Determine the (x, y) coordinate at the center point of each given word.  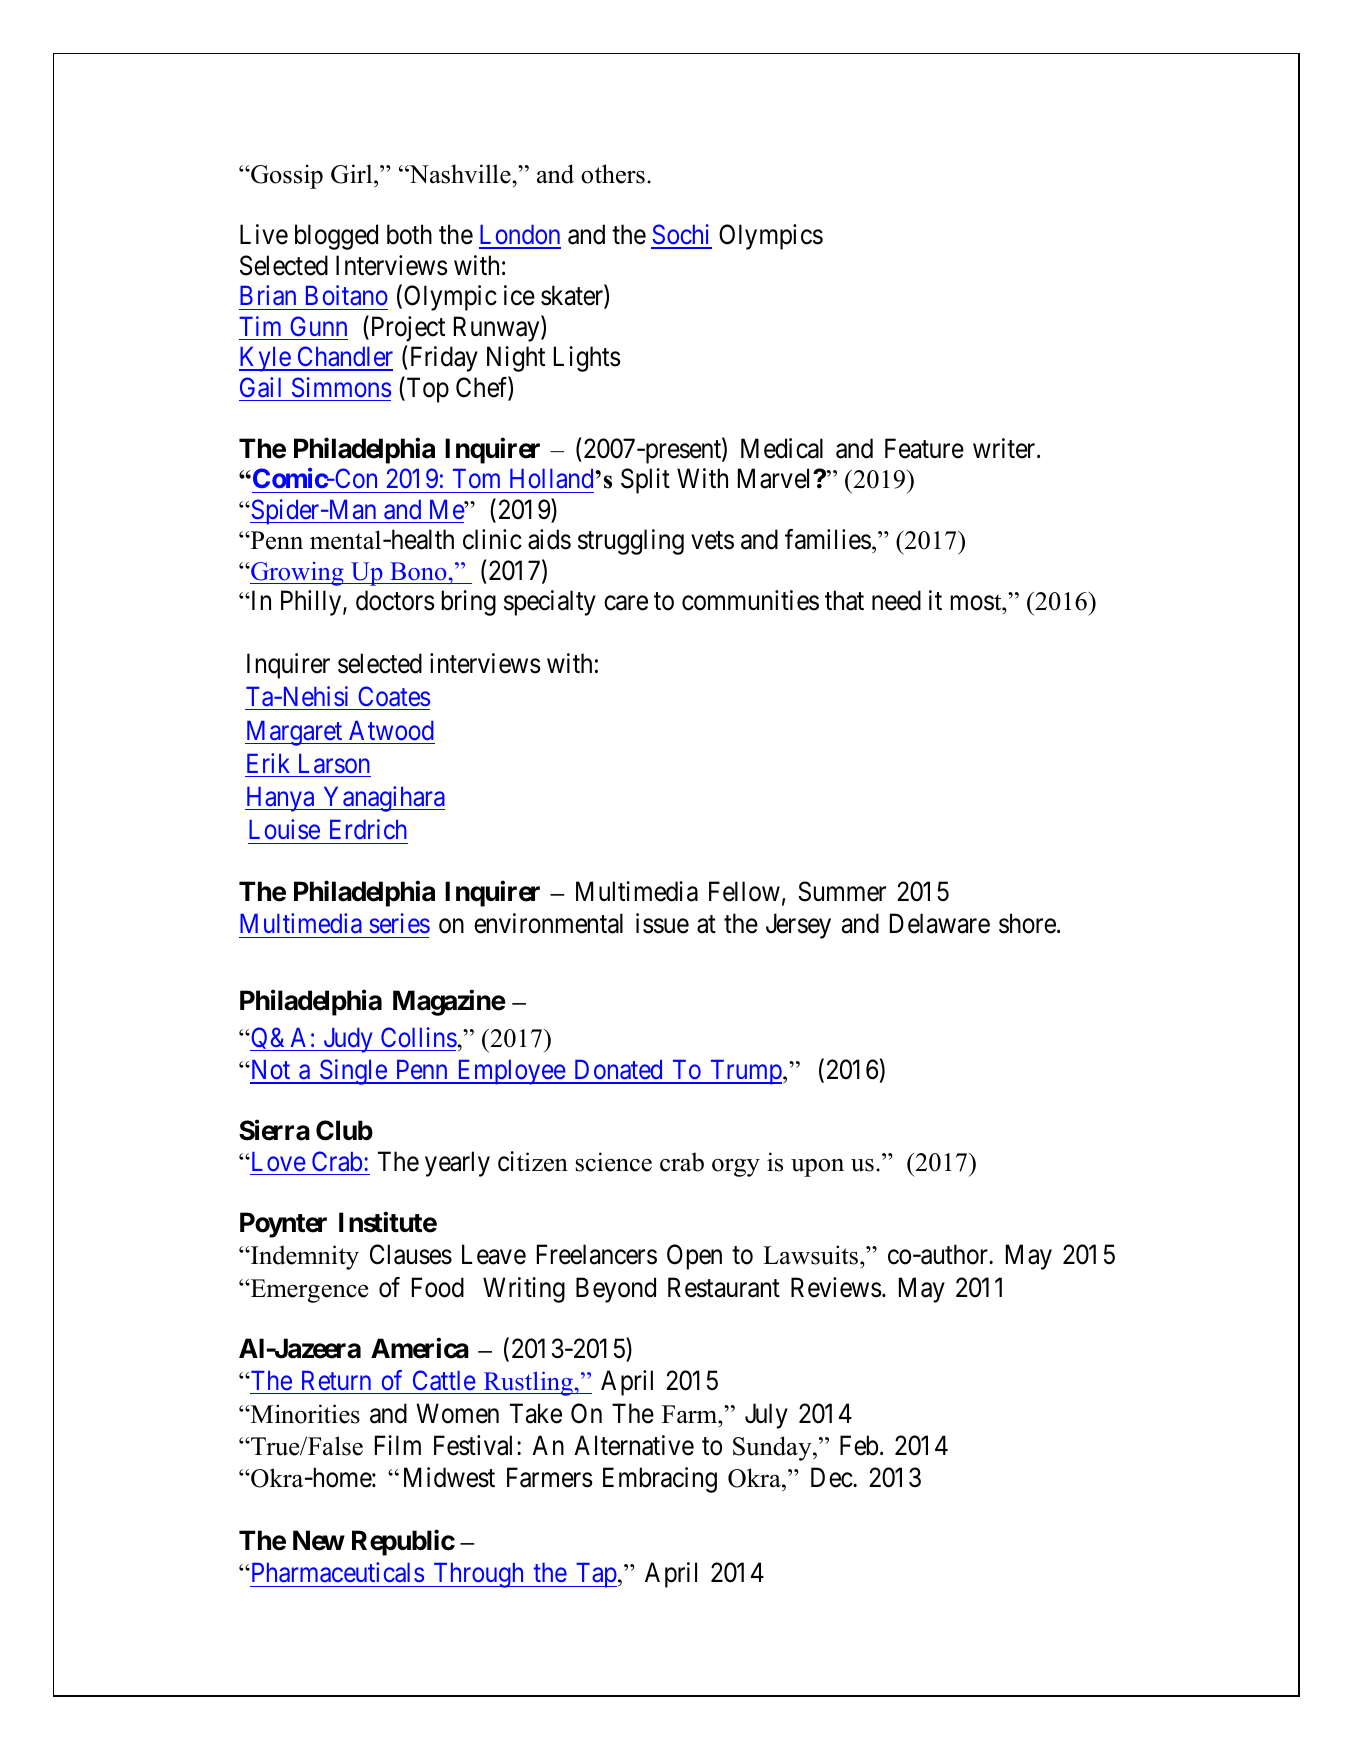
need (896, 600)
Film (398, 1445)
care (626, 603)
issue (662, 923)
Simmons (341, 387)
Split (645, 481)
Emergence (308, 1291)
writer (1005, 448)
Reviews (836, 1287)
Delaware (940, 923)
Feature (924, 448)
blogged (336, 237)
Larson (334, 764)
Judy (348, 1040)
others (613, 174)
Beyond (616, 1290)
